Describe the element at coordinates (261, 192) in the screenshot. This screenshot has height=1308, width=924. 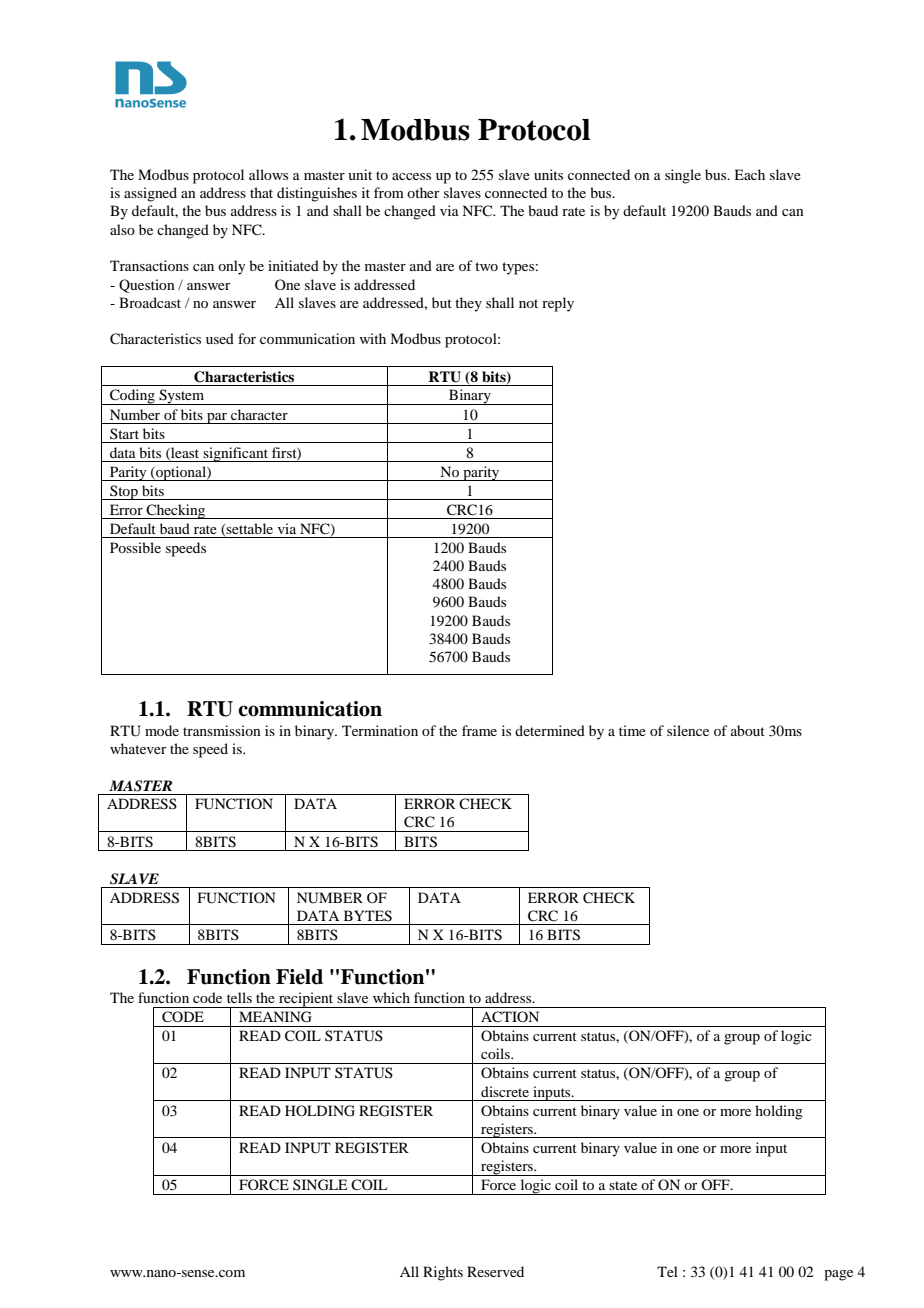
I see `that` at that location.
